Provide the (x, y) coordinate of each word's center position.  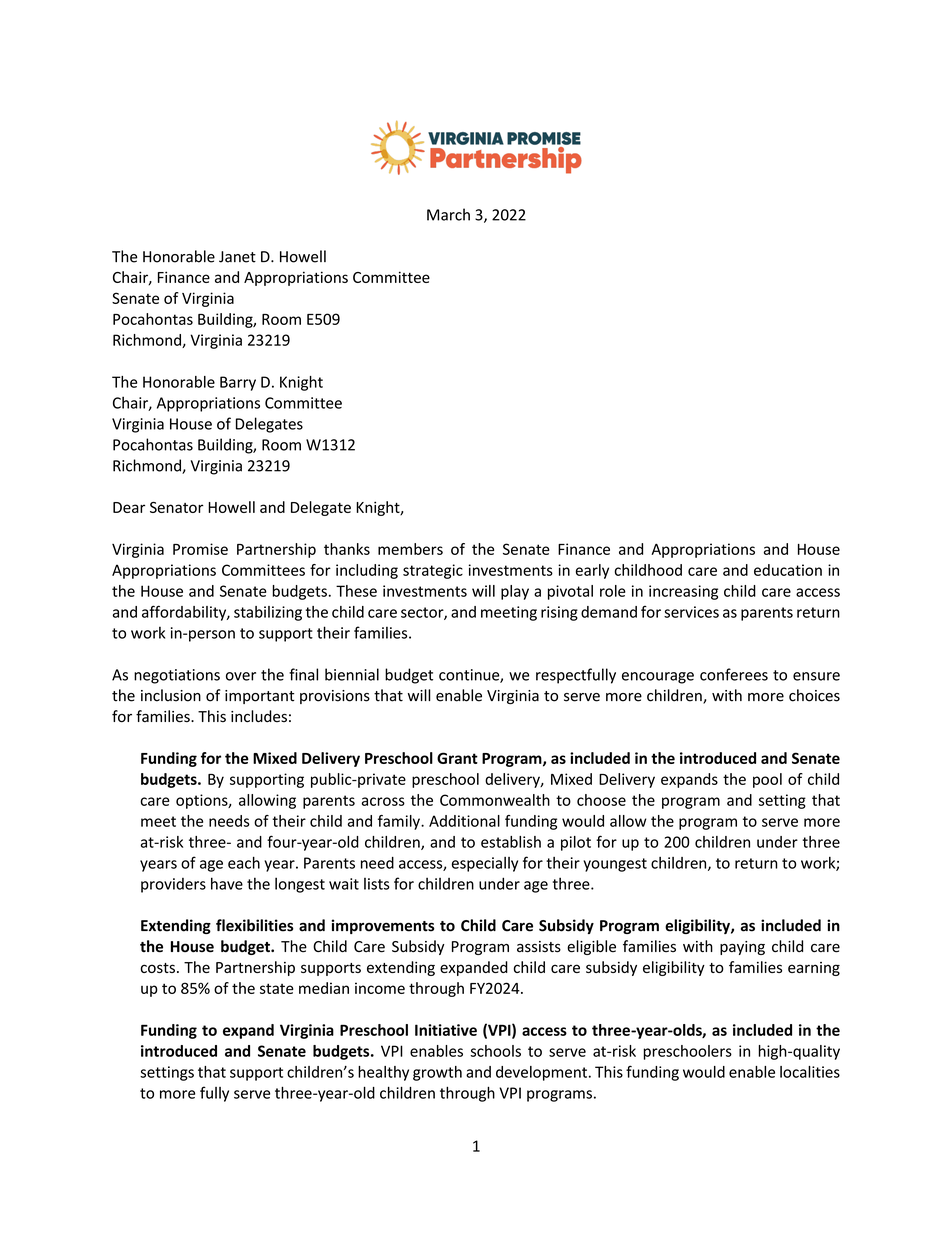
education (788, 570)
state (277, 988)
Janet (237, 257)
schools (495, 1051)
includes (259, 716)
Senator (177, 507)
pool (767, 780)
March (448, 214)
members (410, 549)
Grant (457, 758)
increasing (683, 592)
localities (810, 1072)
